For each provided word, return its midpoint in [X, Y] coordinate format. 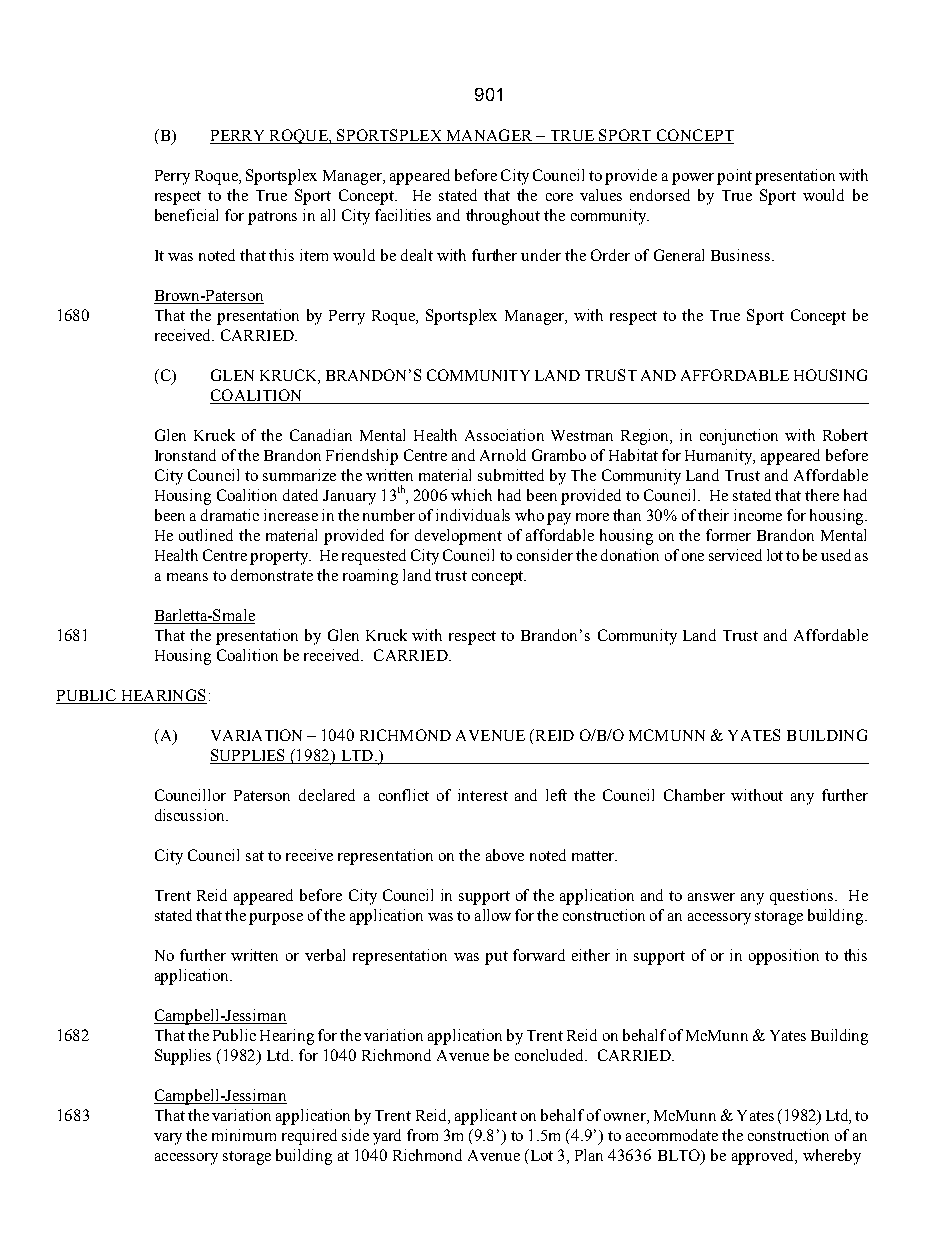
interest [483, 795]
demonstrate [272, 575]
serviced [735, 555]
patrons [272, 218]
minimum [244, 1135]
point [734, 177]
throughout [503, 217]
